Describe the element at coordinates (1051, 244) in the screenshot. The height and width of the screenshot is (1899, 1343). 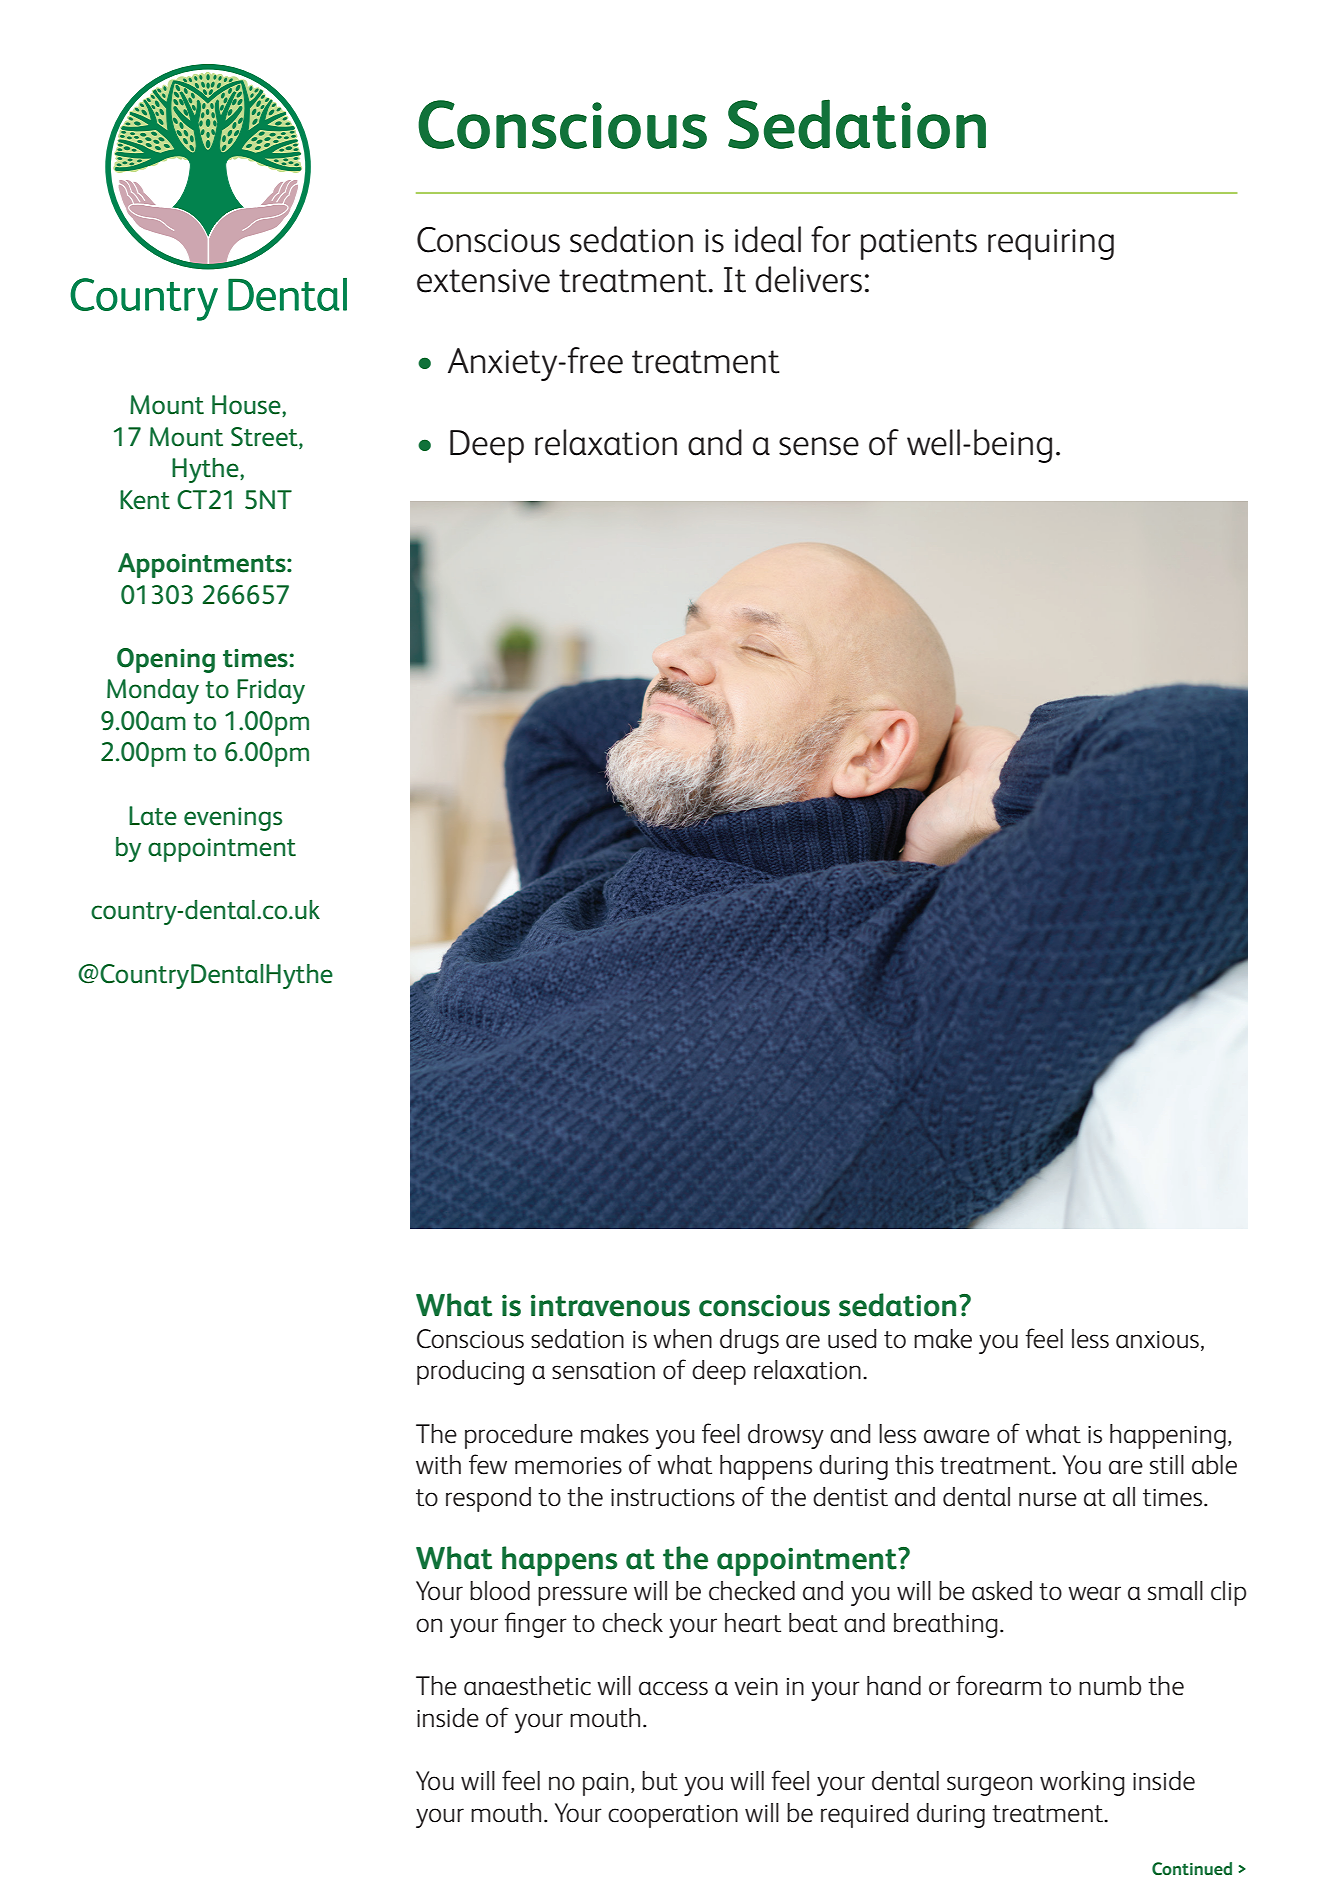
I see `requiring` at that location.
